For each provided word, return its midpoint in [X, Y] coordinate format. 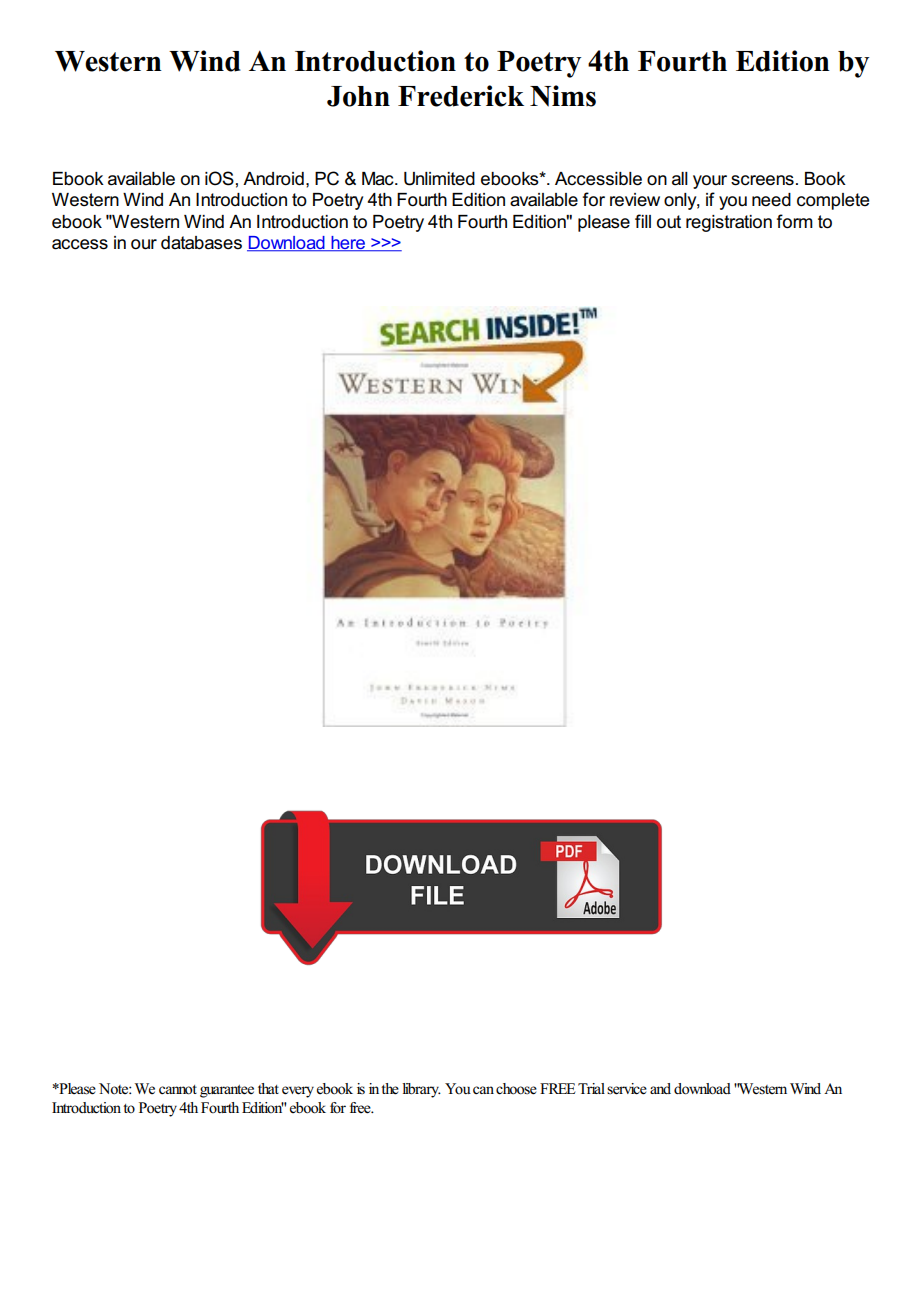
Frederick [461, 96]
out [669, 222]
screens [762, 180]
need [771, 200]
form [795, 221]
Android [273, 179]
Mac [379, 179]
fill [643, 221]
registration [729, 223]
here [348, 244]
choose [516, 1089]
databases [201, 243]
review [635, 200]
